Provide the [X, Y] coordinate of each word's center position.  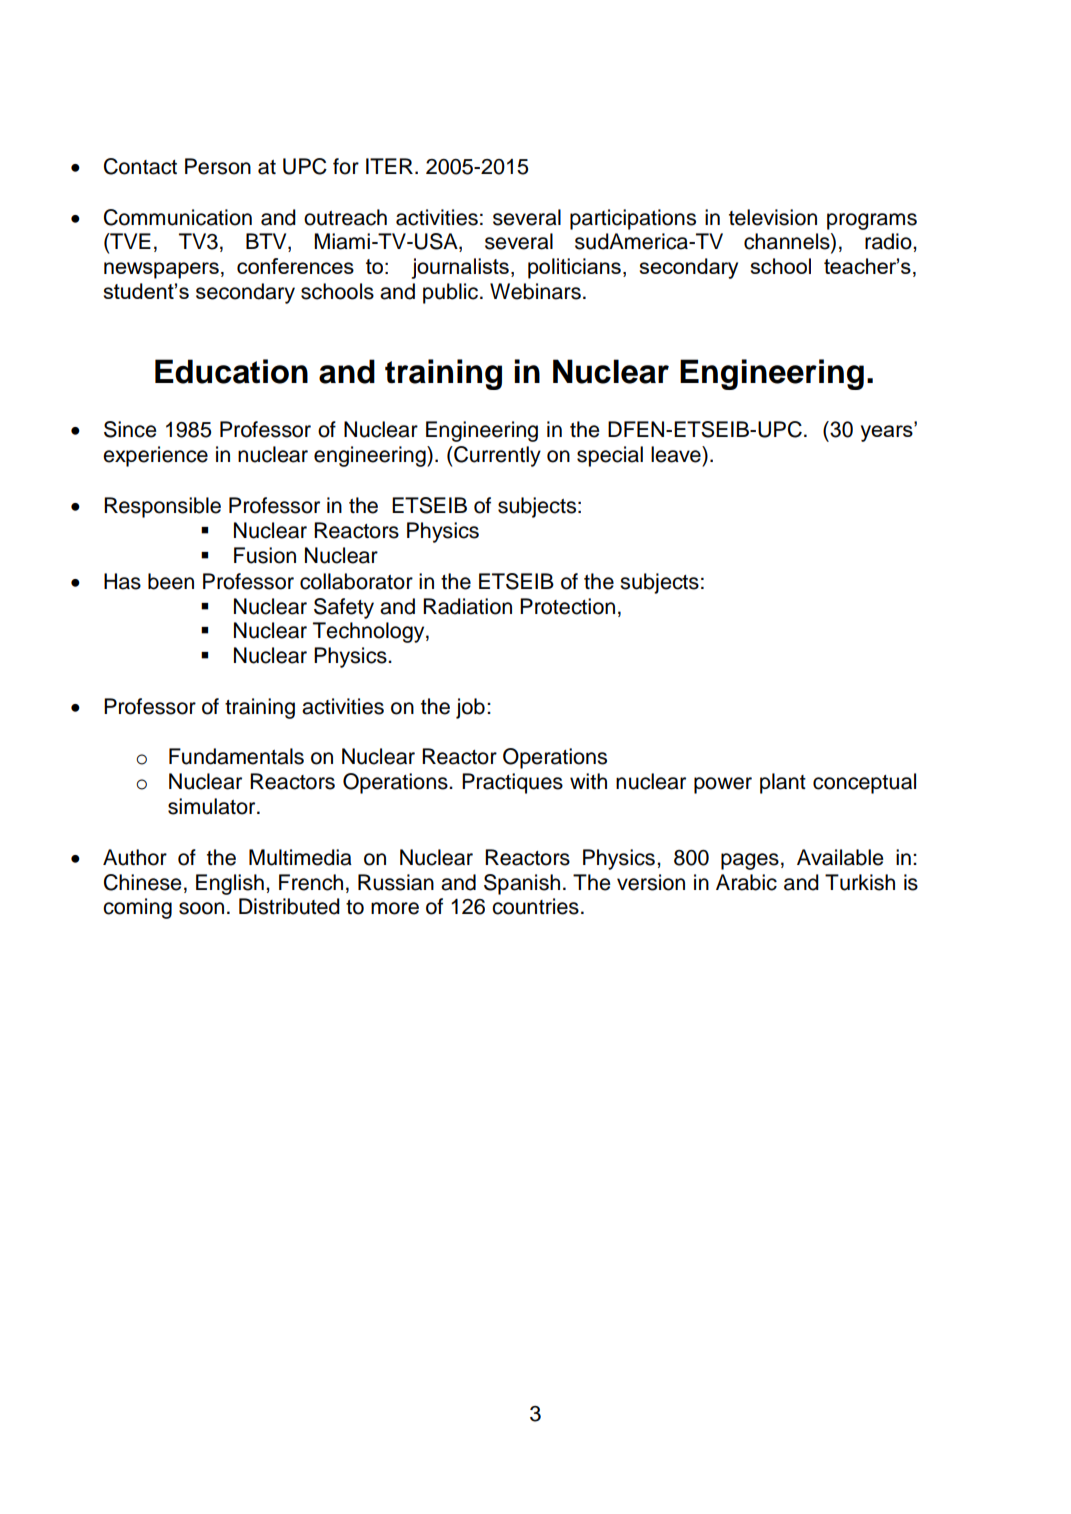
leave [677, 454]
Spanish [522, 884]
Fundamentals [236, 756]
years [888, 432]
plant [783, 783]
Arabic [746, 882]
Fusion [265, 555]
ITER [389, 166]
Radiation [467, 606]
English [230, 884]
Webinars [535, 291]
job [470, 708]
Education [231, 371]
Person [218, 166]
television [773, 217]
